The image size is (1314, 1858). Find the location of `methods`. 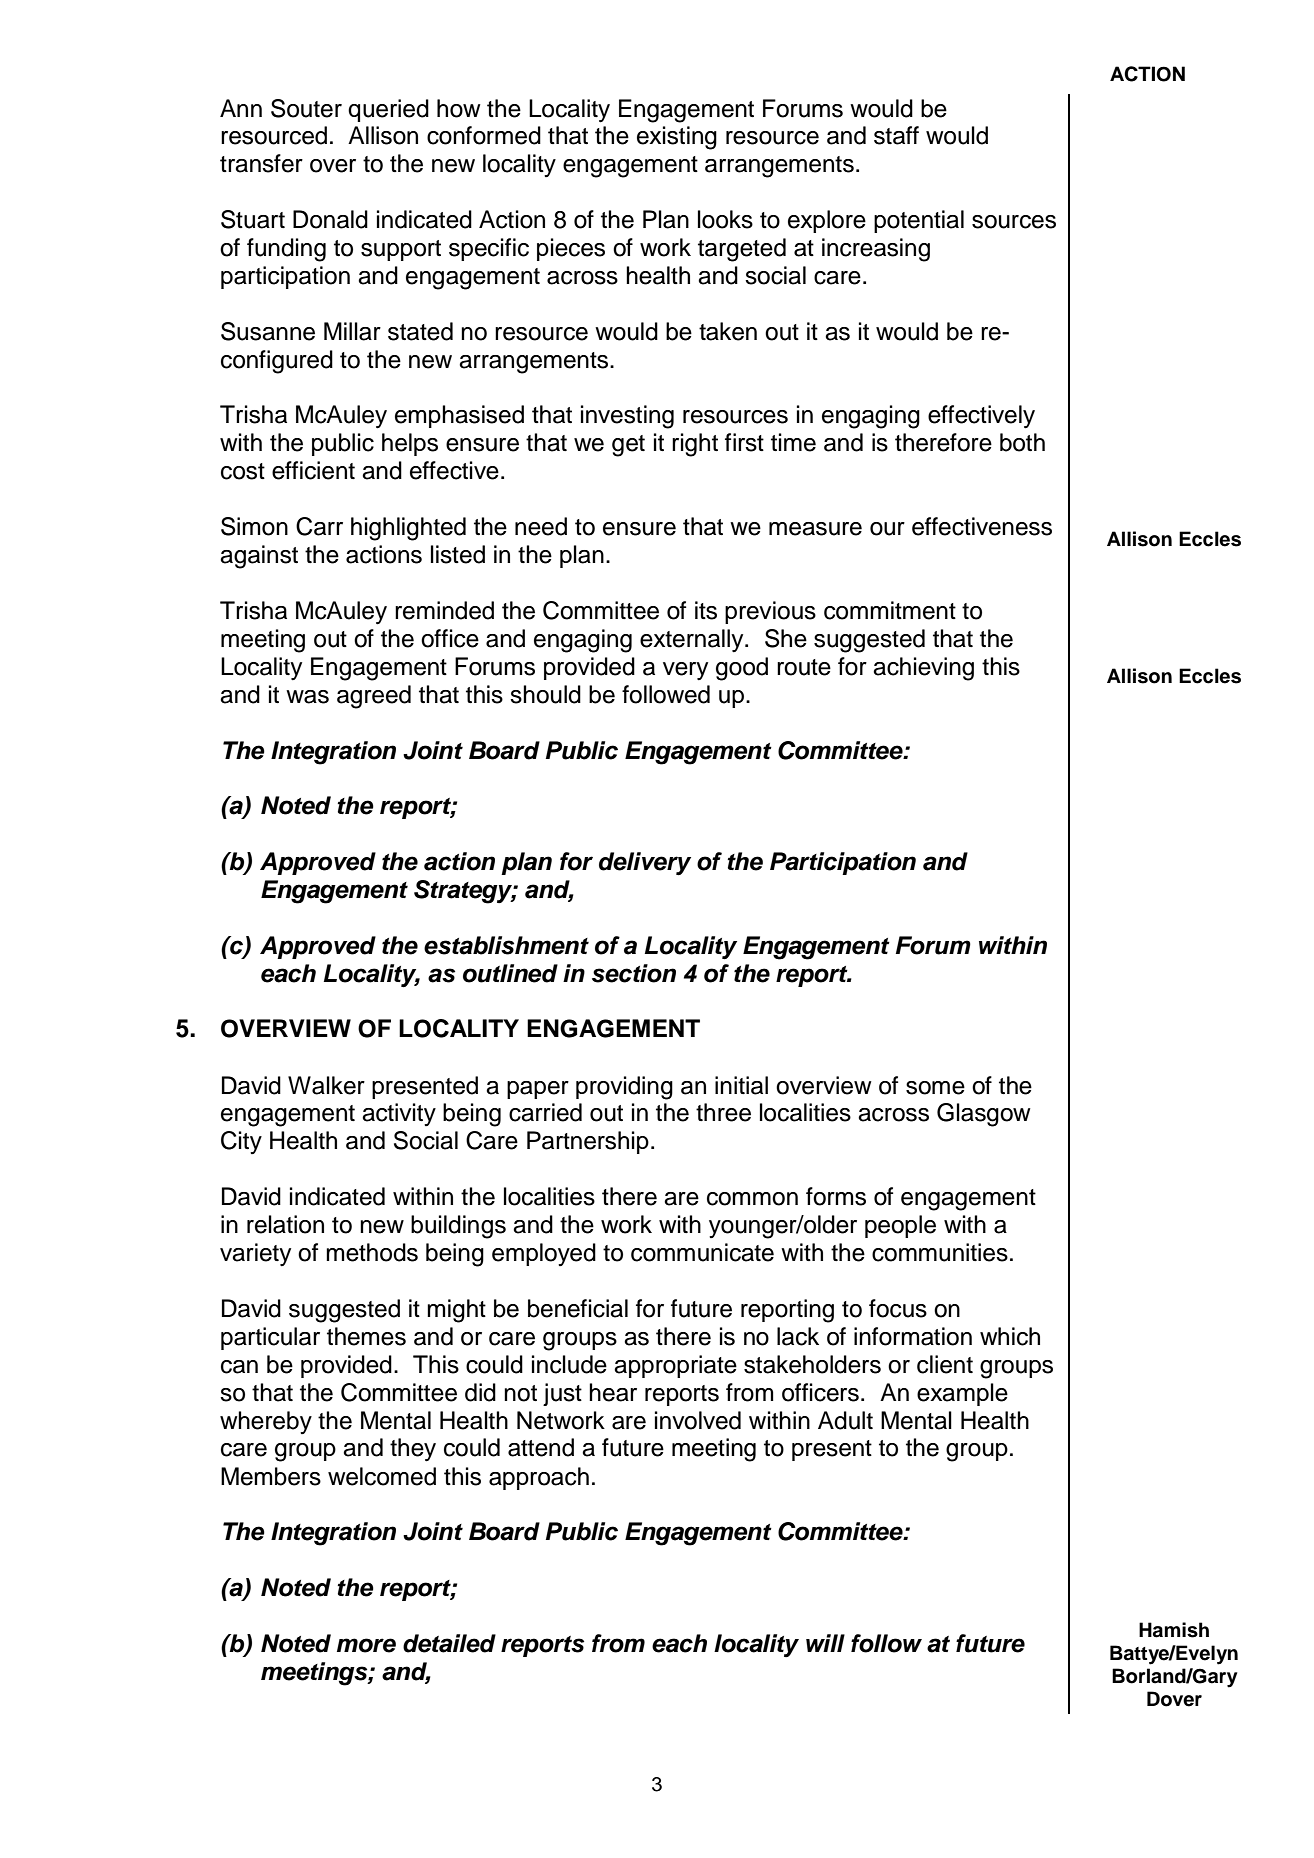

methods is located at coordinates (372, 1252).
